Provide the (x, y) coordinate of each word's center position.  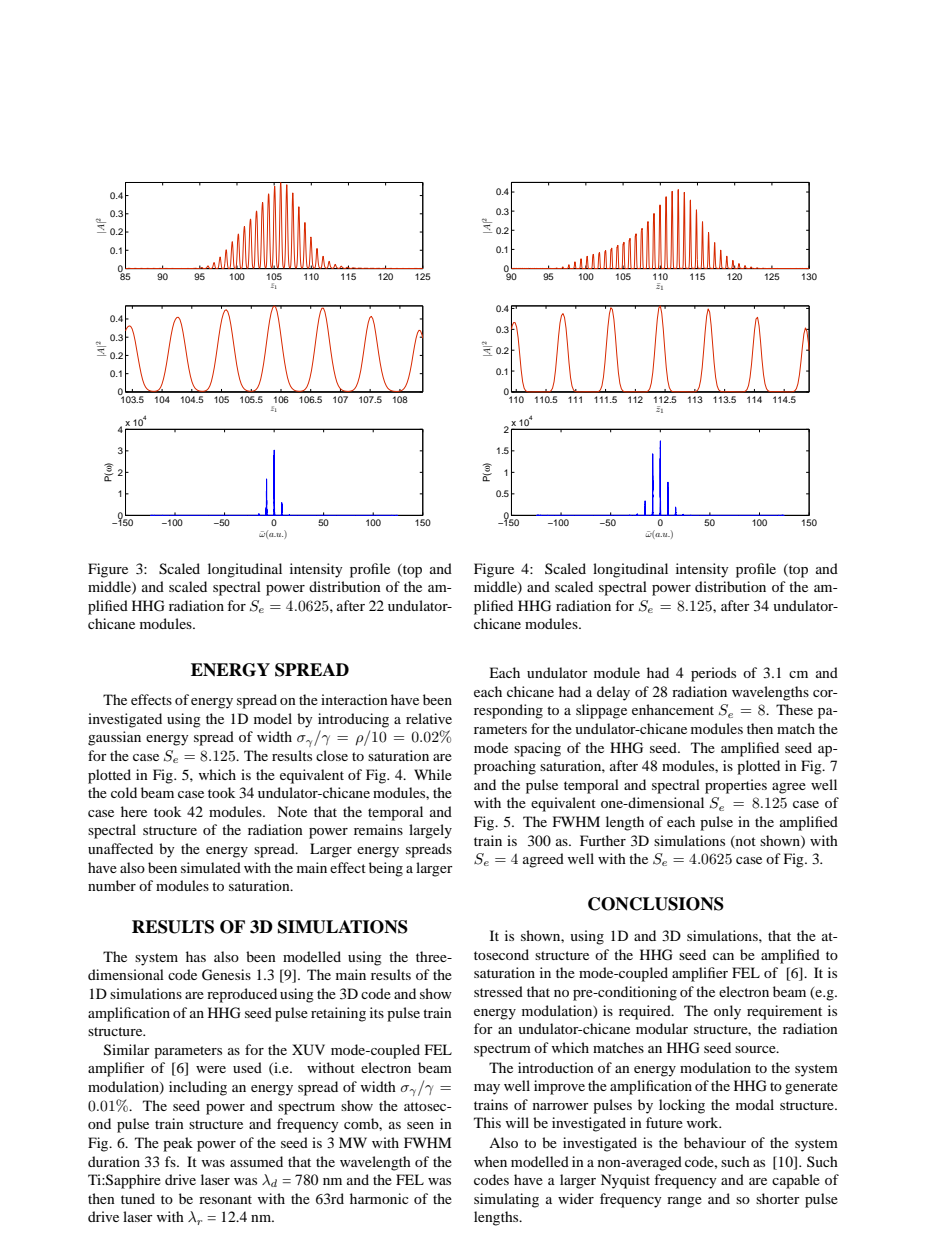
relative (429, 718)
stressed (498, 991)
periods (713, 674)
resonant (225, 1199)
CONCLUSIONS (656, 904)
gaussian (114, 738)
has (196, 956)
